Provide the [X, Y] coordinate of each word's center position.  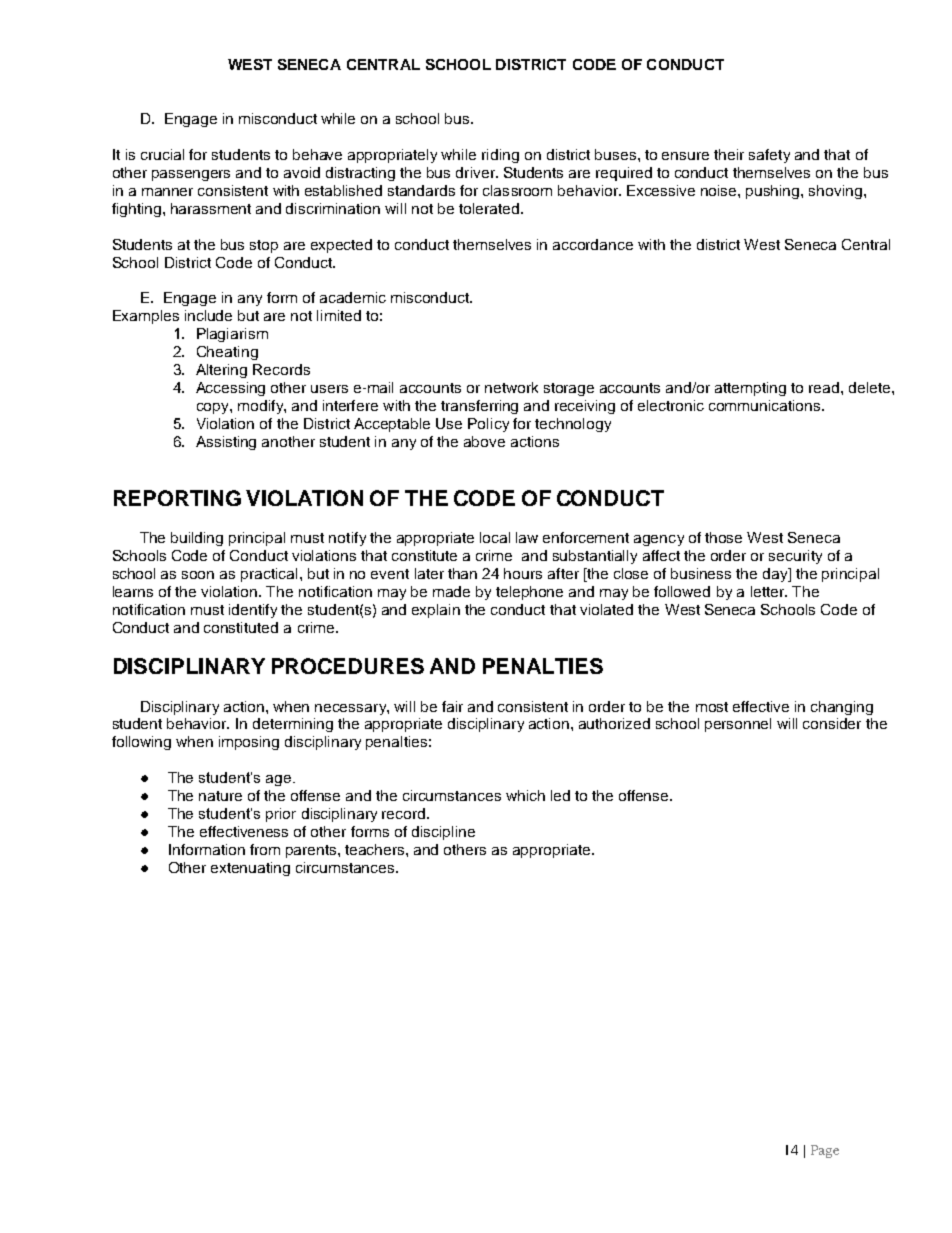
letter [769, 591]
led [560, 795]
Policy [488, 425]
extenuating [250, 869]
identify [253, 611]
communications [766, 405]
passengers [191, 175]
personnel [738, 725]
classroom [517, 190]
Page [825, 1151]
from [265, 849]
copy [214, 408]
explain [436, 611]
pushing [774, 192]
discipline [443, 833]
